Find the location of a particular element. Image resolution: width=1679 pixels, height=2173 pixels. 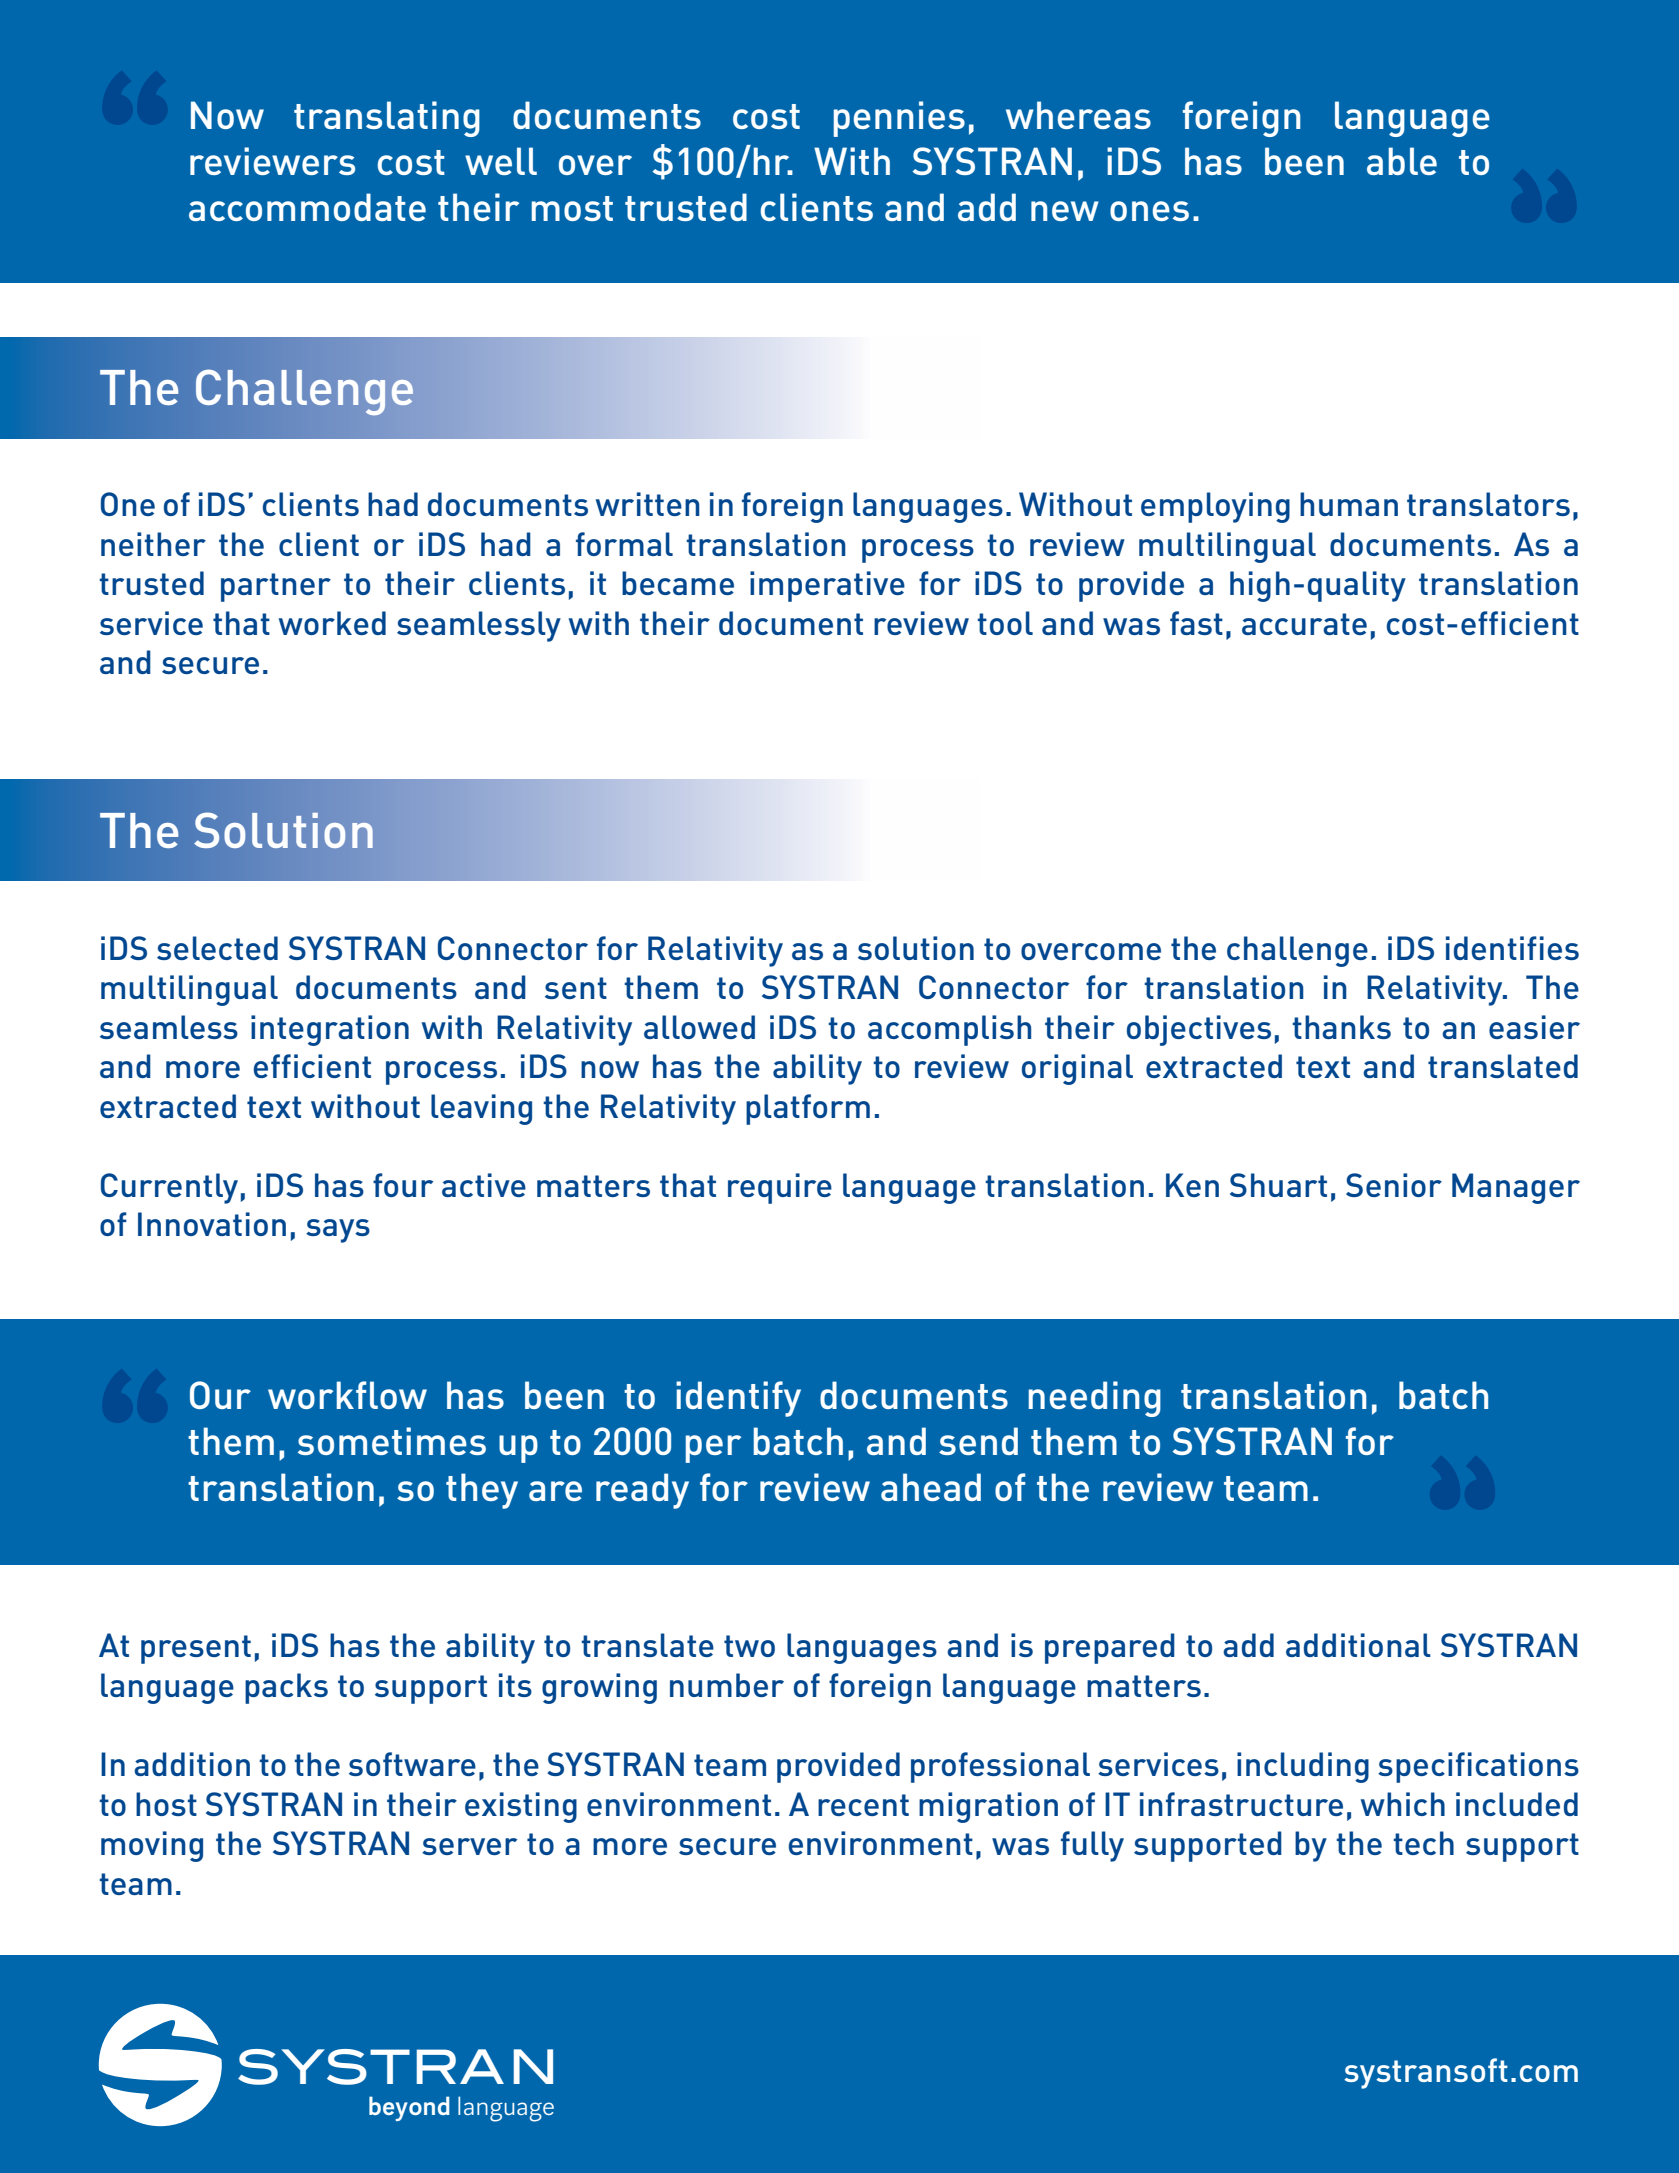

identify is located at coordinates (738, 1399).
